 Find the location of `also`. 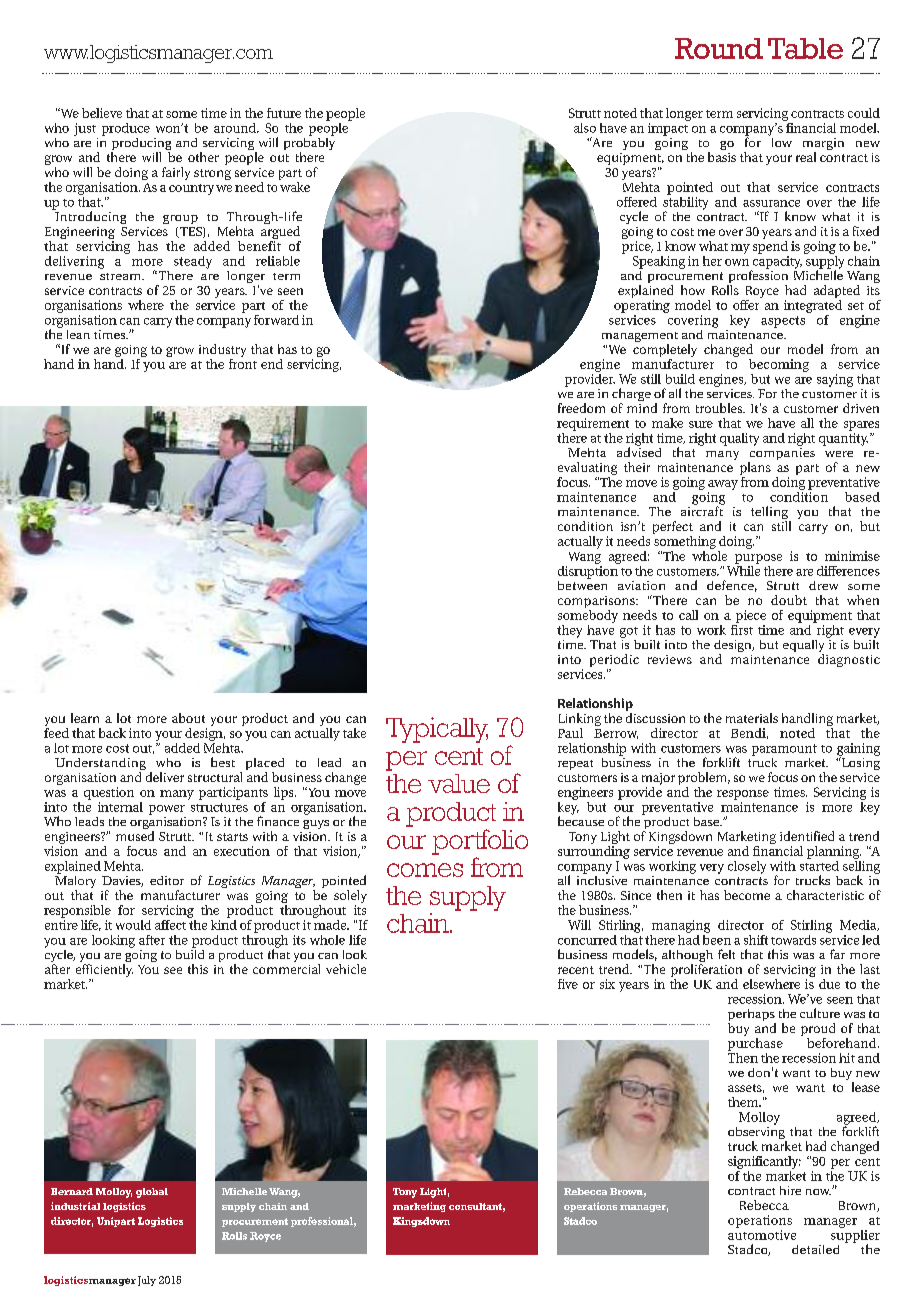

also is located at coordinates (585, 128).
